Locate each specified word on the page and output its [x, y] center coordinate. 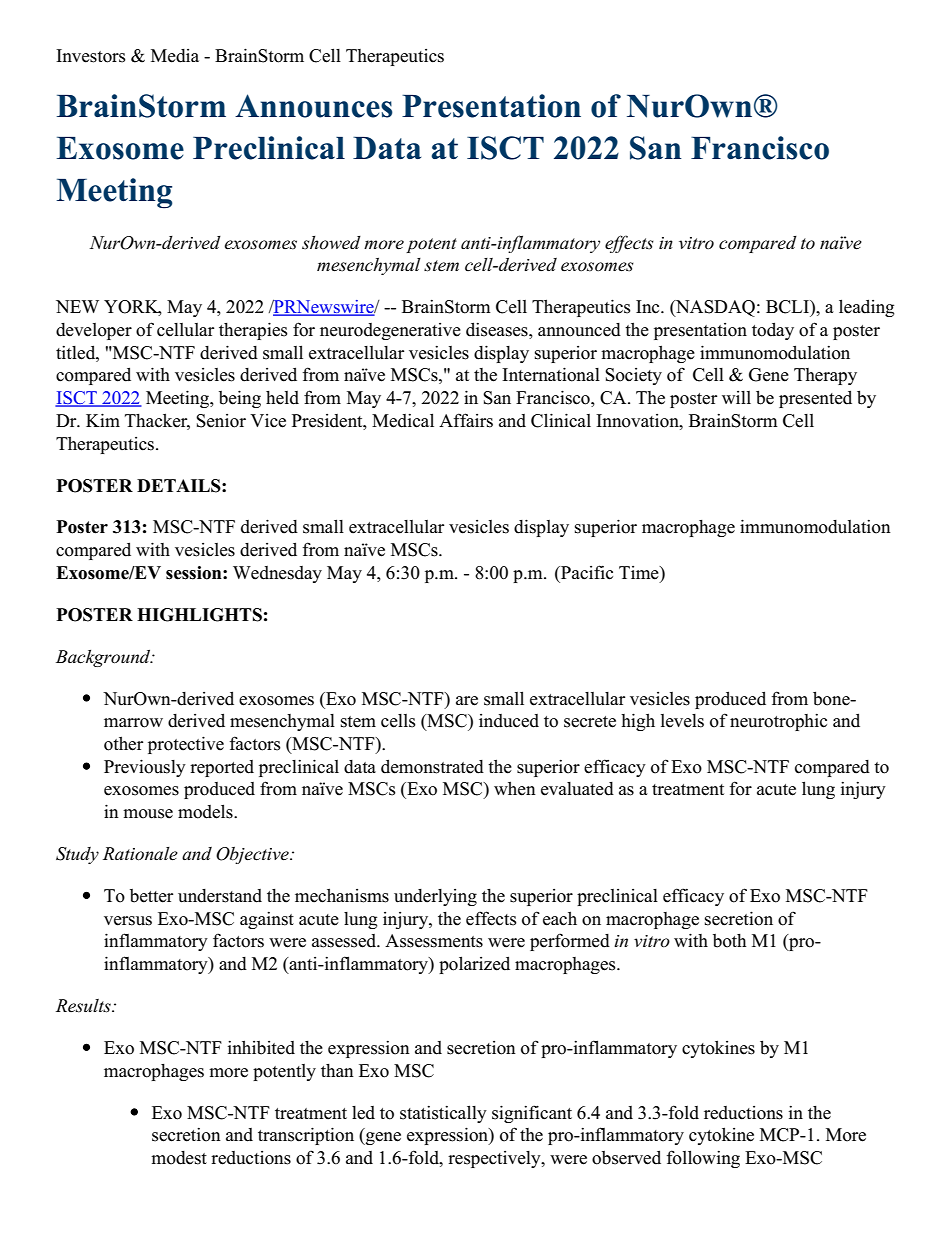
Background [104, 658]
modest [179, 1158]
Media [175, 56]
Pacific [586, 572]
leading [866, 308]
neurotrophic [778, 722]
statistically [443, 1114]
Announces [314, 106]
